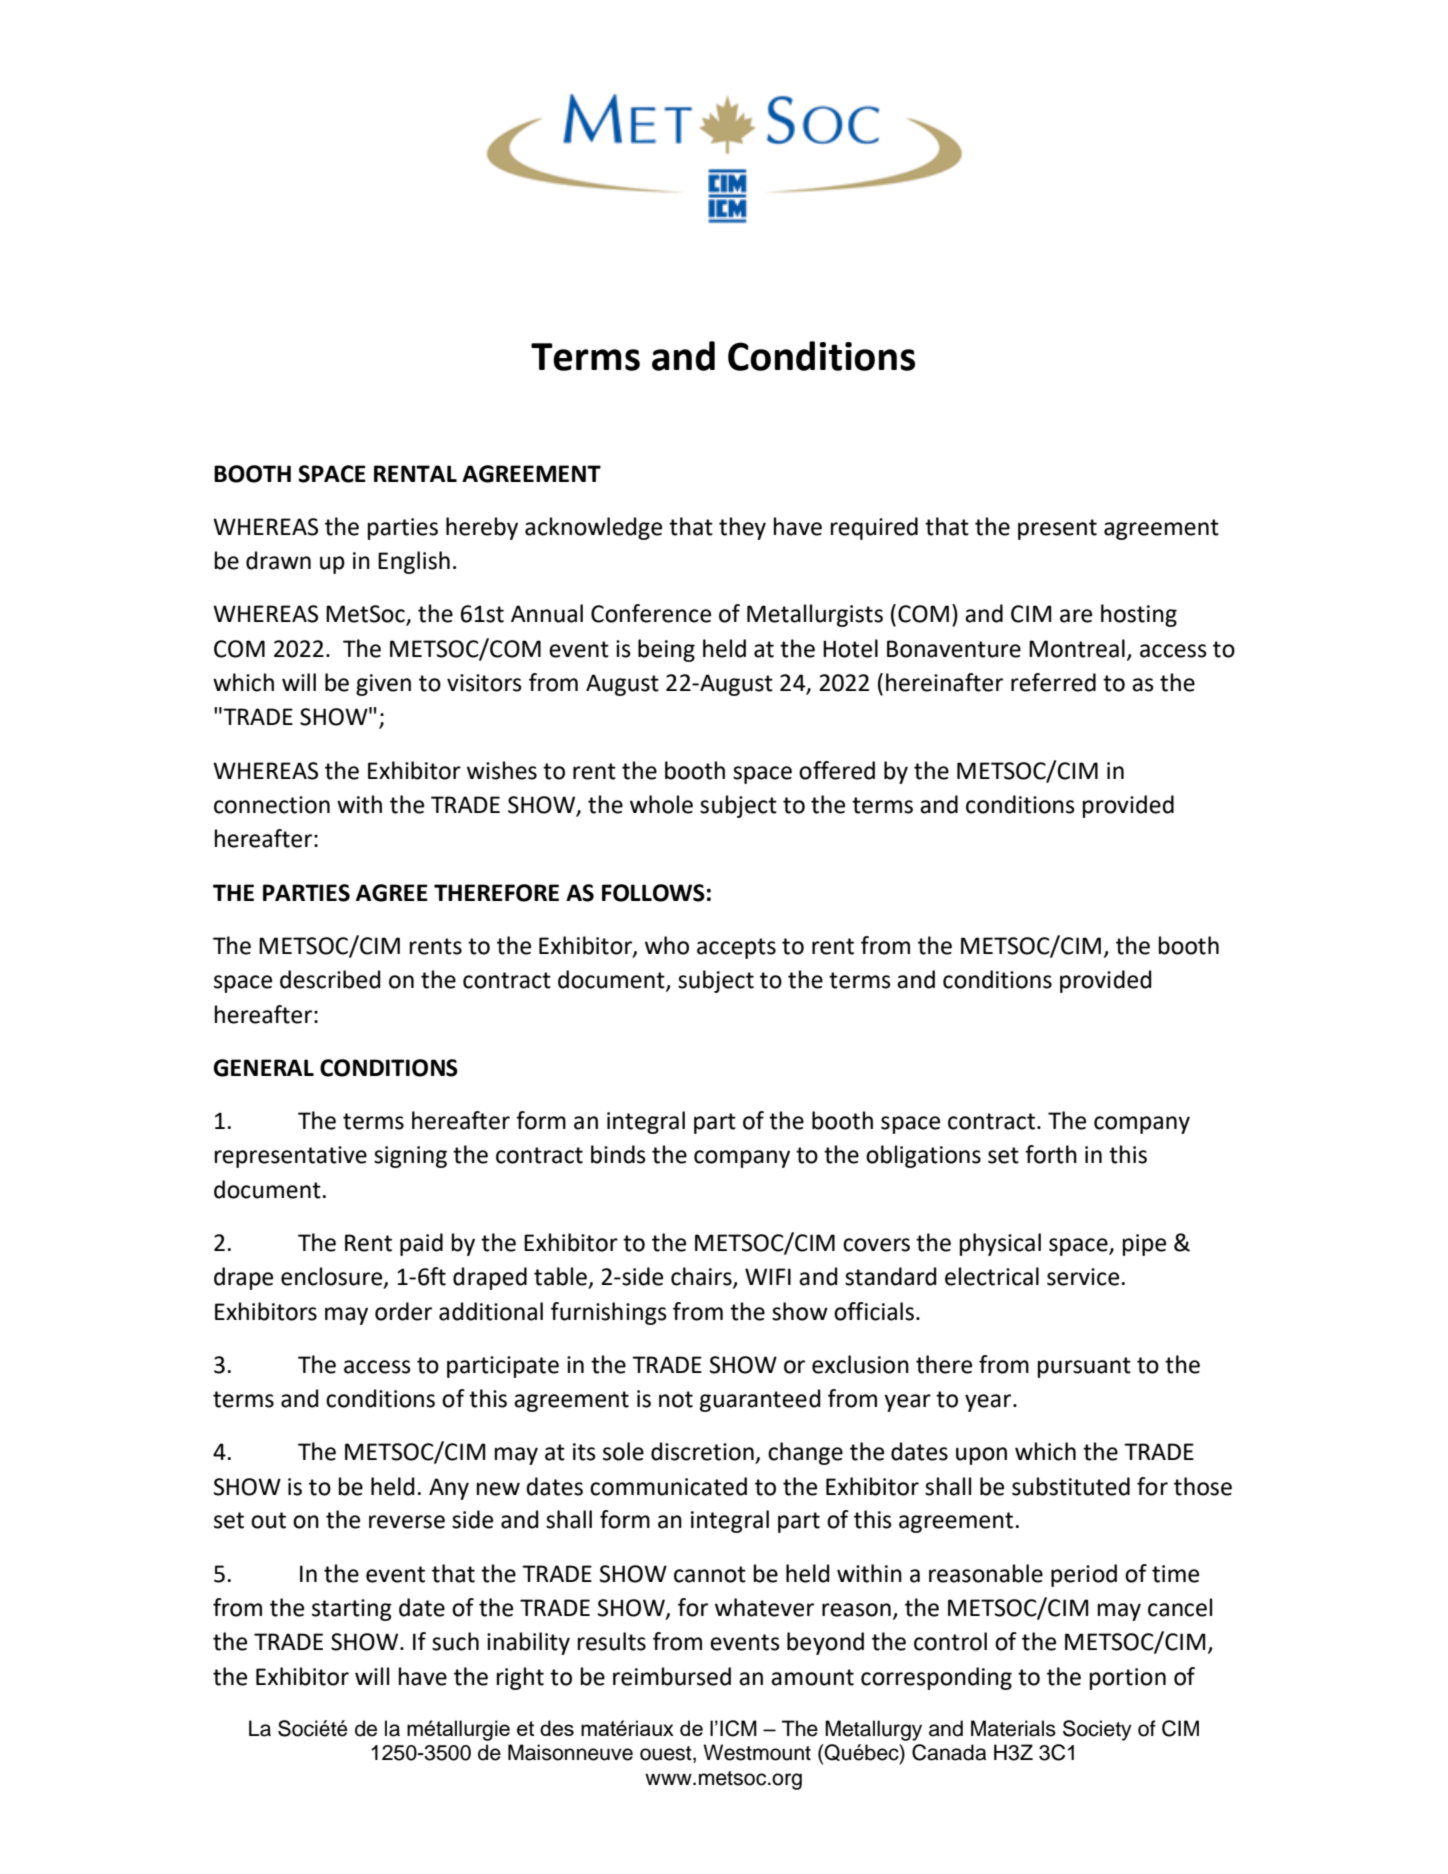 This image has height=1874, width=1448. I want to click on FOLLOWS, so click(653, 893).
